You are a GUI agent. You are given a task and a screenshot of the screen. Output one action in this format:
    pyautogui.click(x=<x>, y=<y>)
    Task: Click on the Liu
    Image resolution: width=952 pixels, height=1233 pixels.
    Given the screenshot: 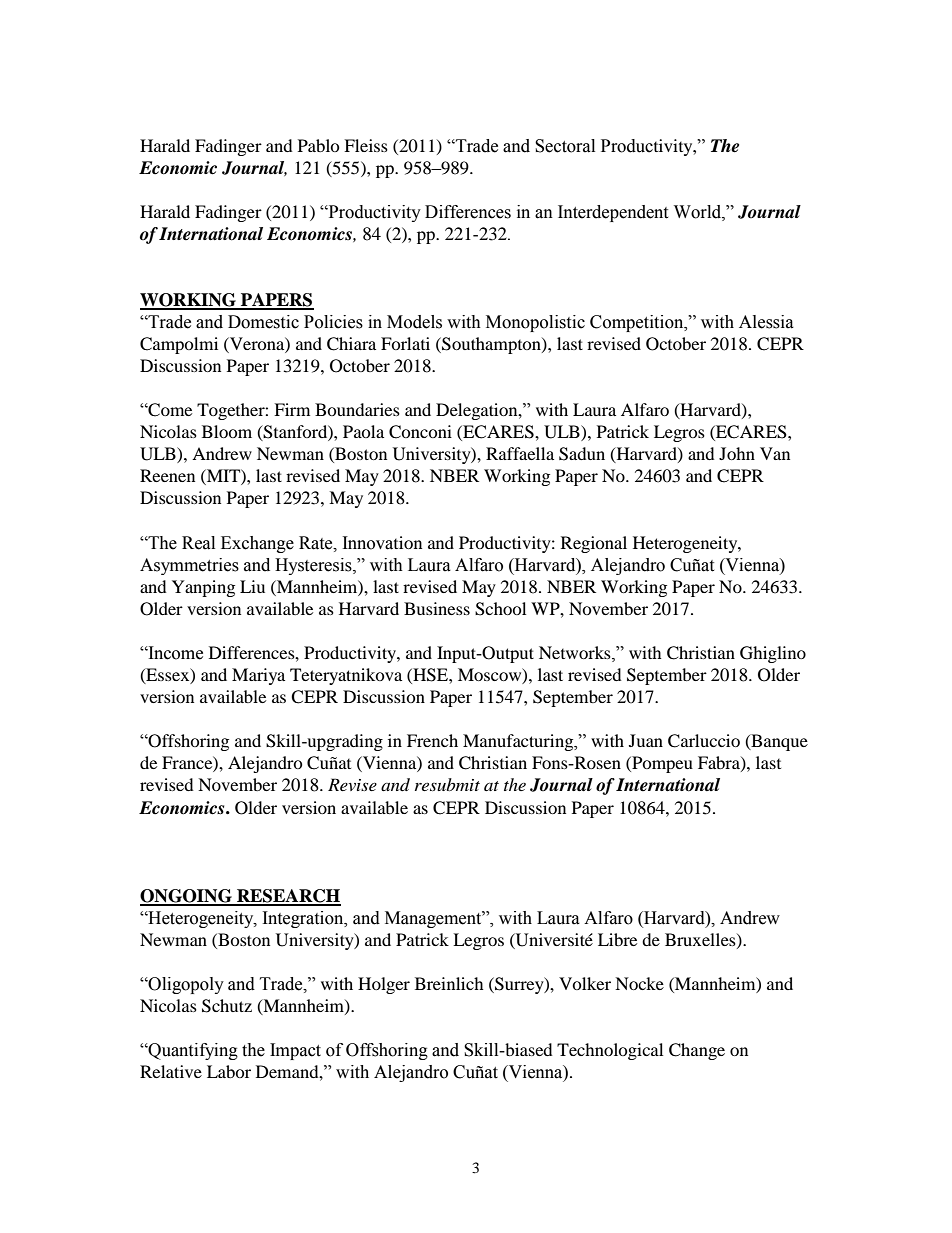 What is the action you would take?
    pyautogui.click(x=252, y=586)
